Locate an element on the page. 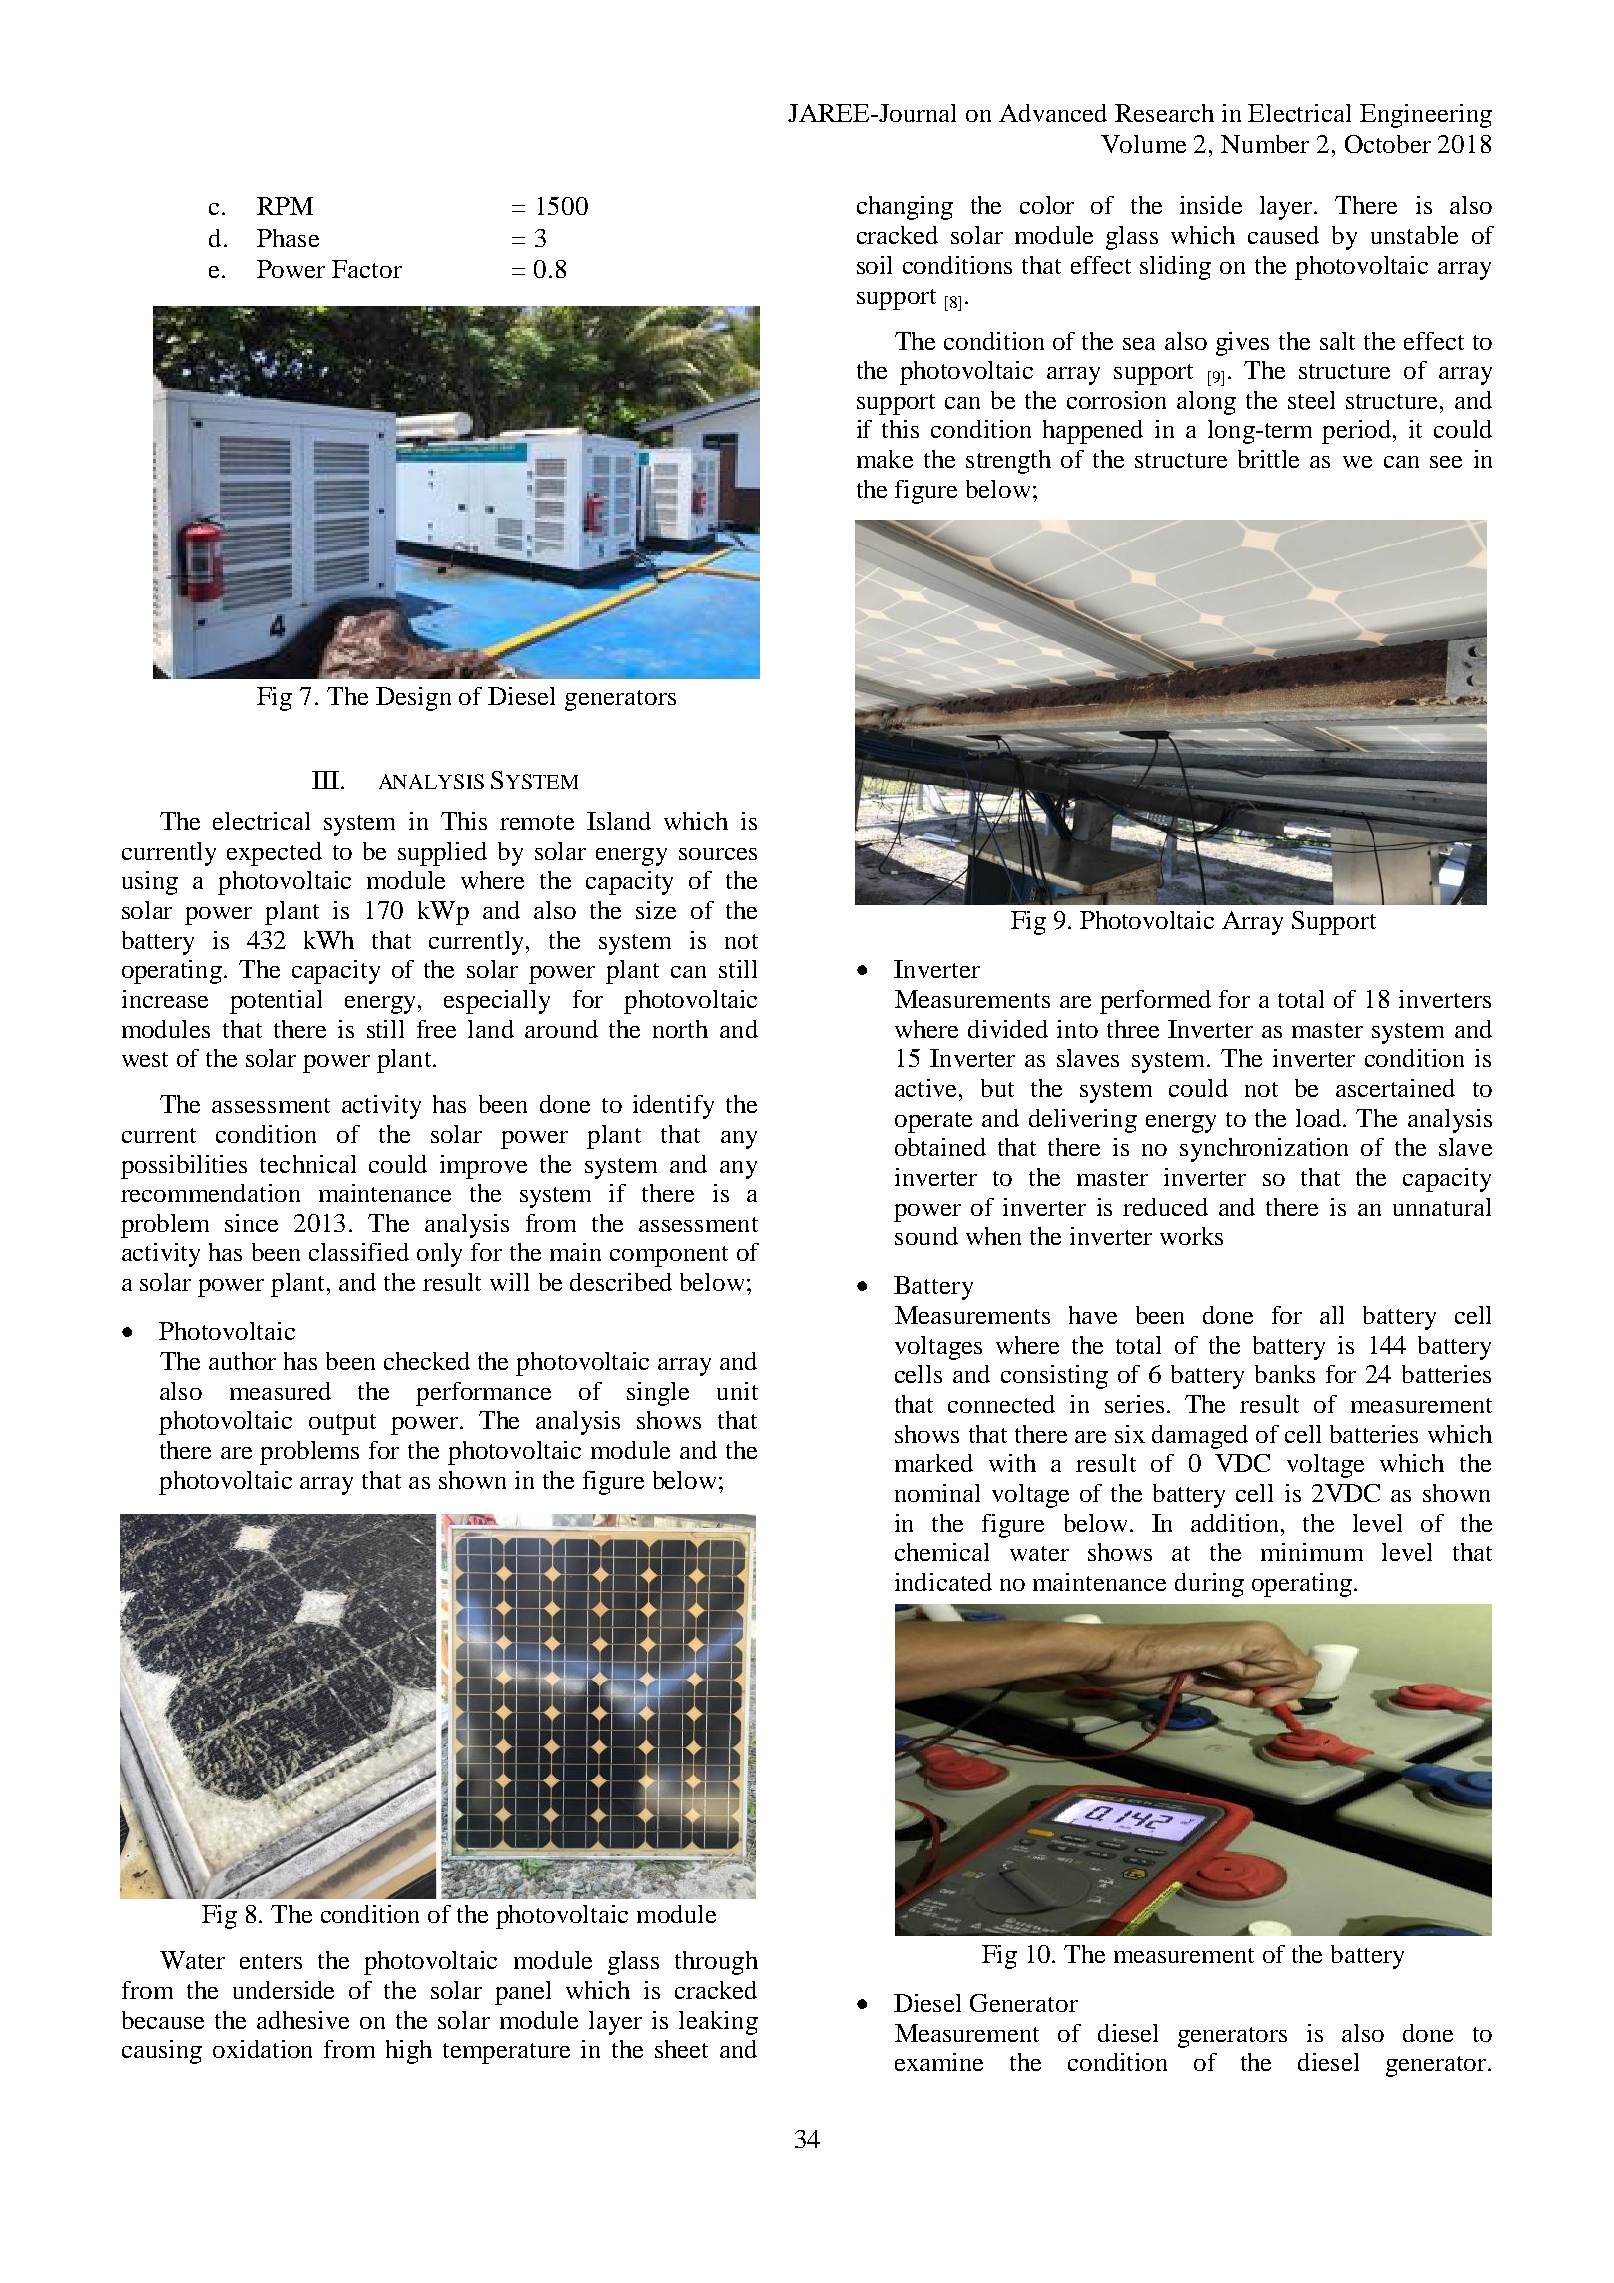 This image has height=2283, width=1614. Number is located at coordinates (1265, 144).
